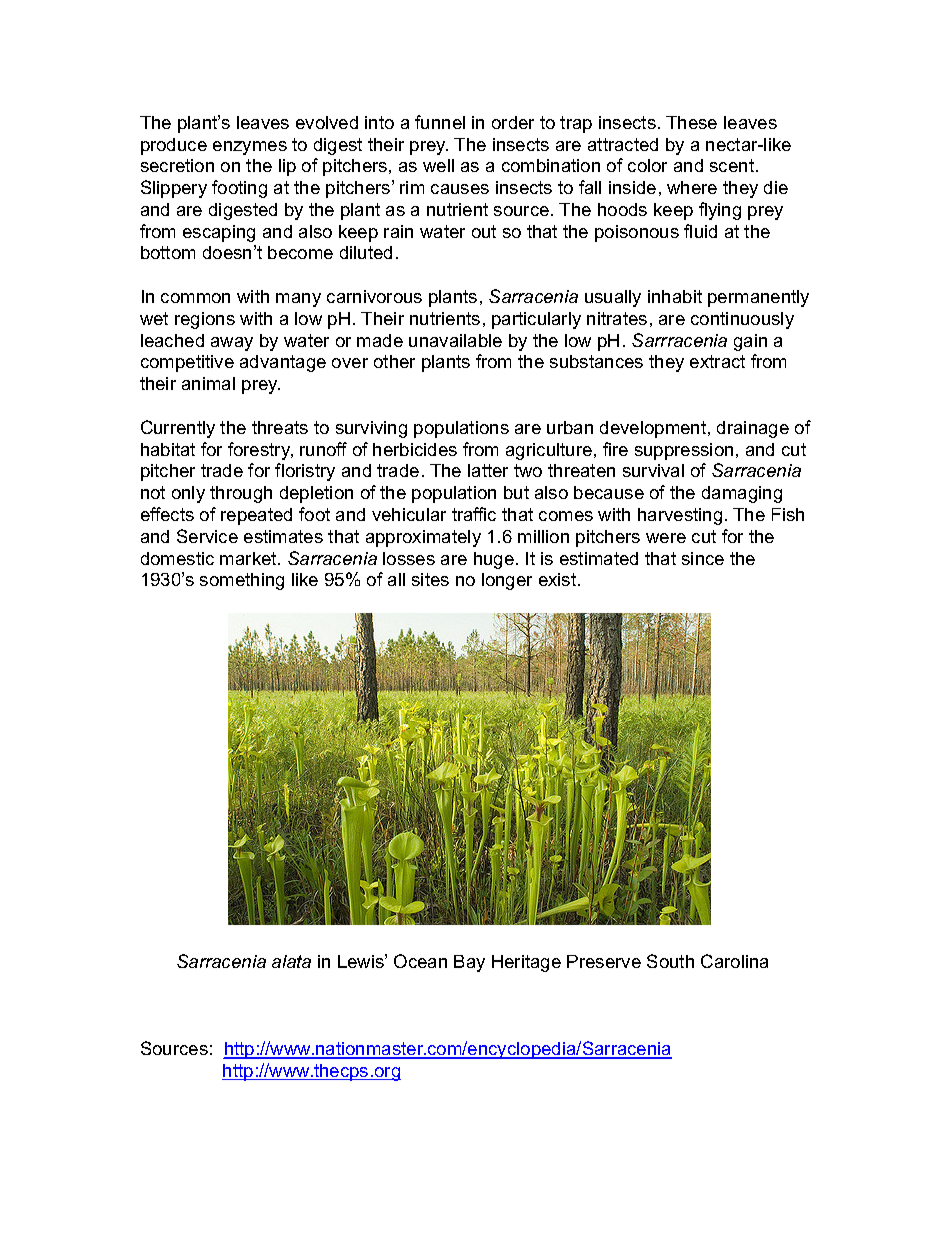  What do you see at coordinates (420, 961) in the screenshot?
I see `Ocean` at bounding box center [420, 961].
